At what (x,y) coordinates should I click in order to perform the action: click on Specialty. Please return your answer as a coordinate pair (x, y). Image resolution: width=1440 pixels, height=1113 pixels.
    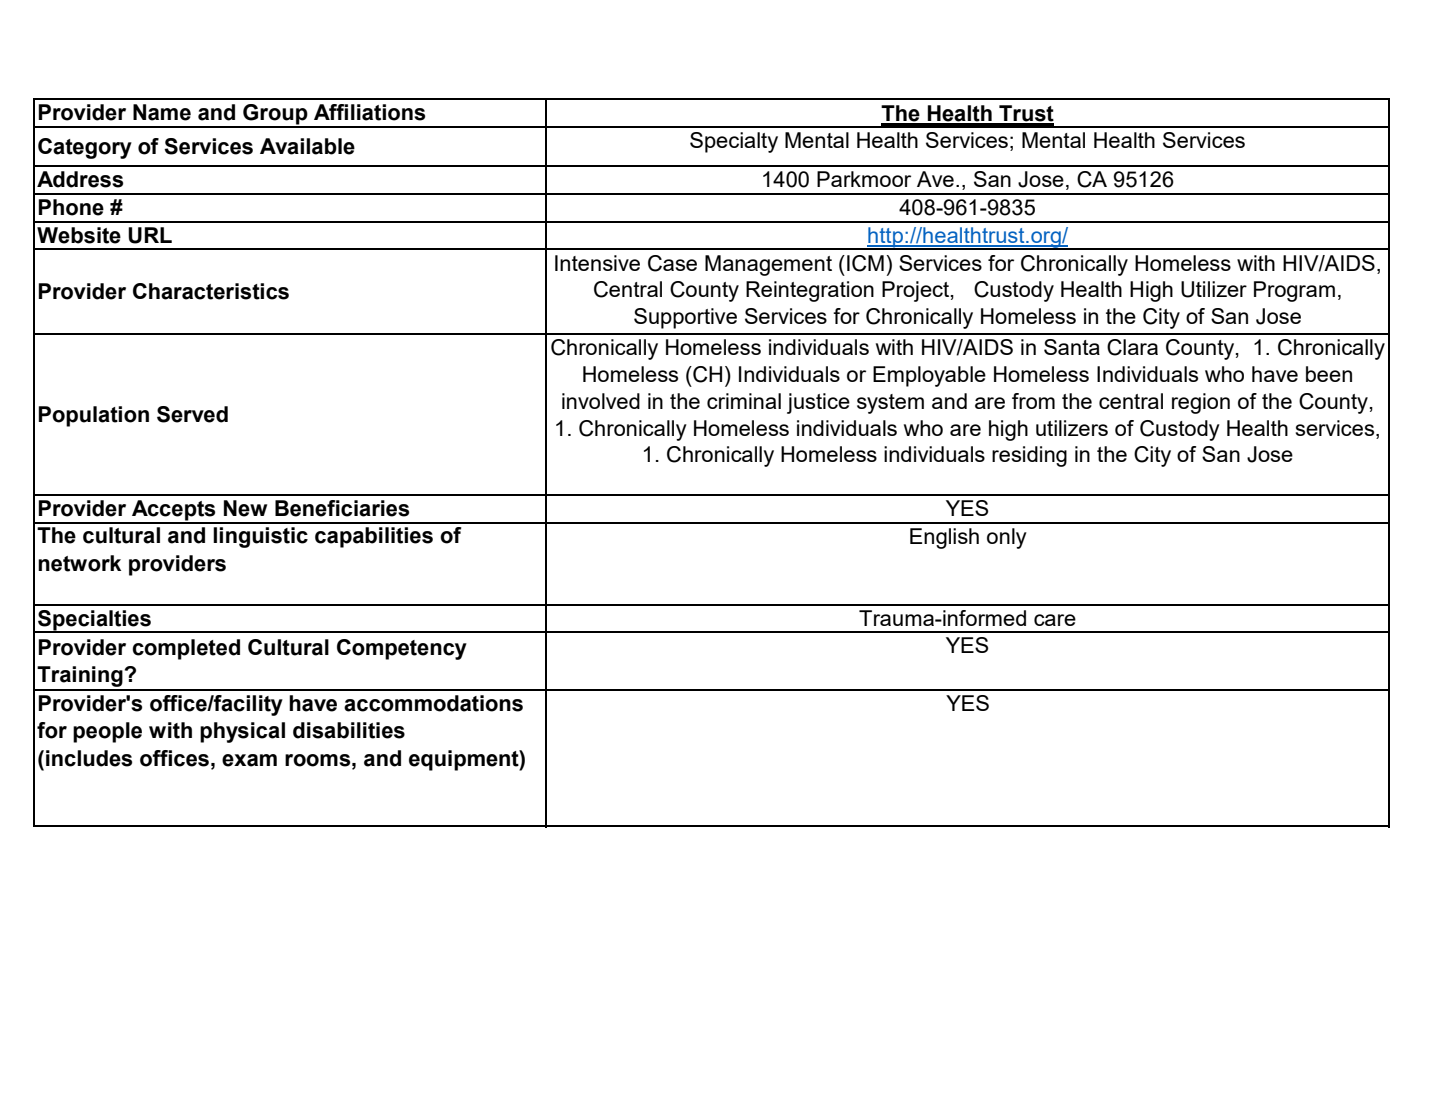
    Looking at the image, I should click on (734, 142).
